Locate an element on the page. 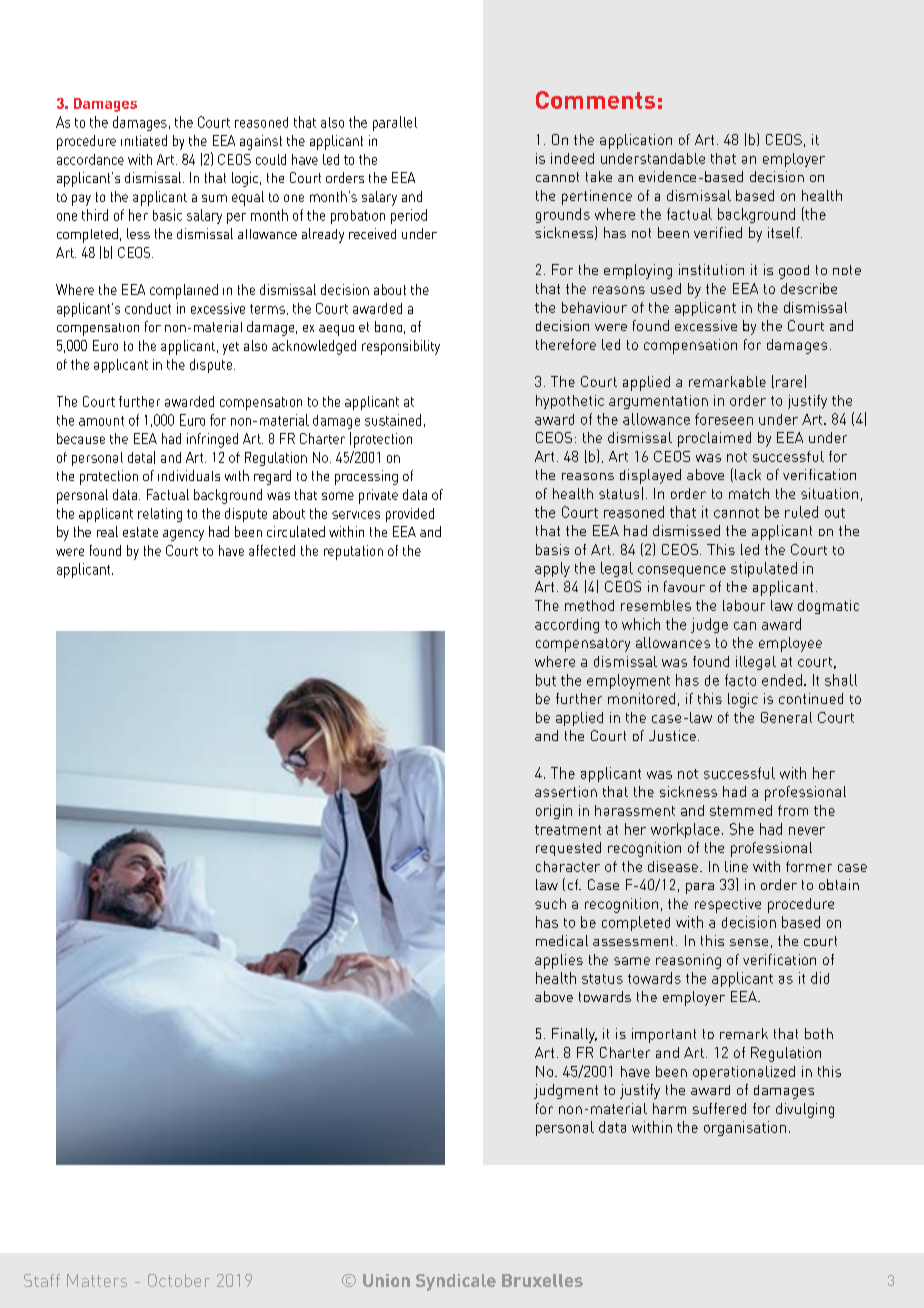  applies is located at coordinates (559, 961).
